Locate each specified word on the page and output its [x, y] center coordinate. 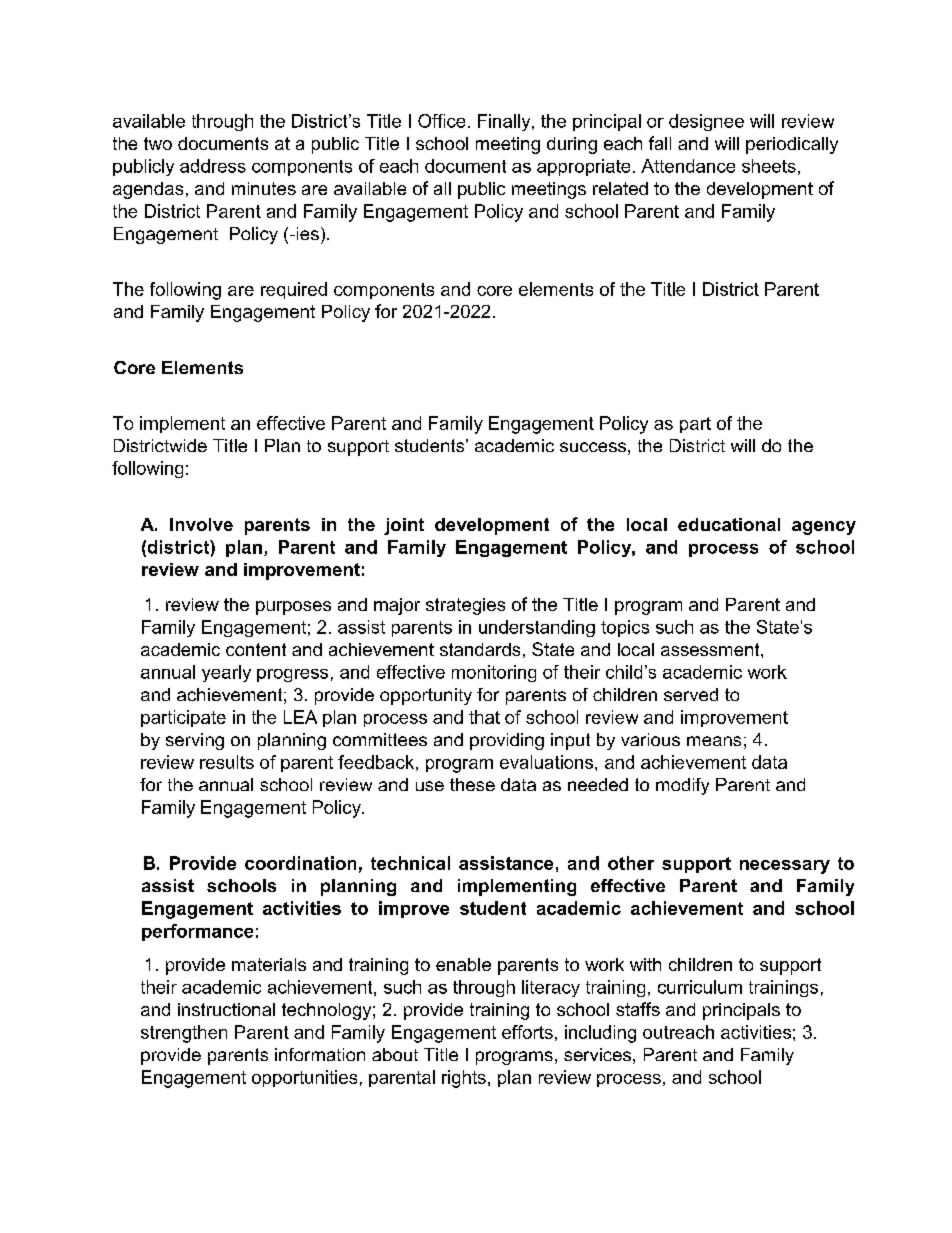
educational [729, 524]
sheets [769, 166]
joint [404, 526]
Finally [505, 122]
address [213, 166]
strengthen [184, 1034]
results [227, 762]
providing [507, 741]
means [714, 741]
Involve [201, 524]
